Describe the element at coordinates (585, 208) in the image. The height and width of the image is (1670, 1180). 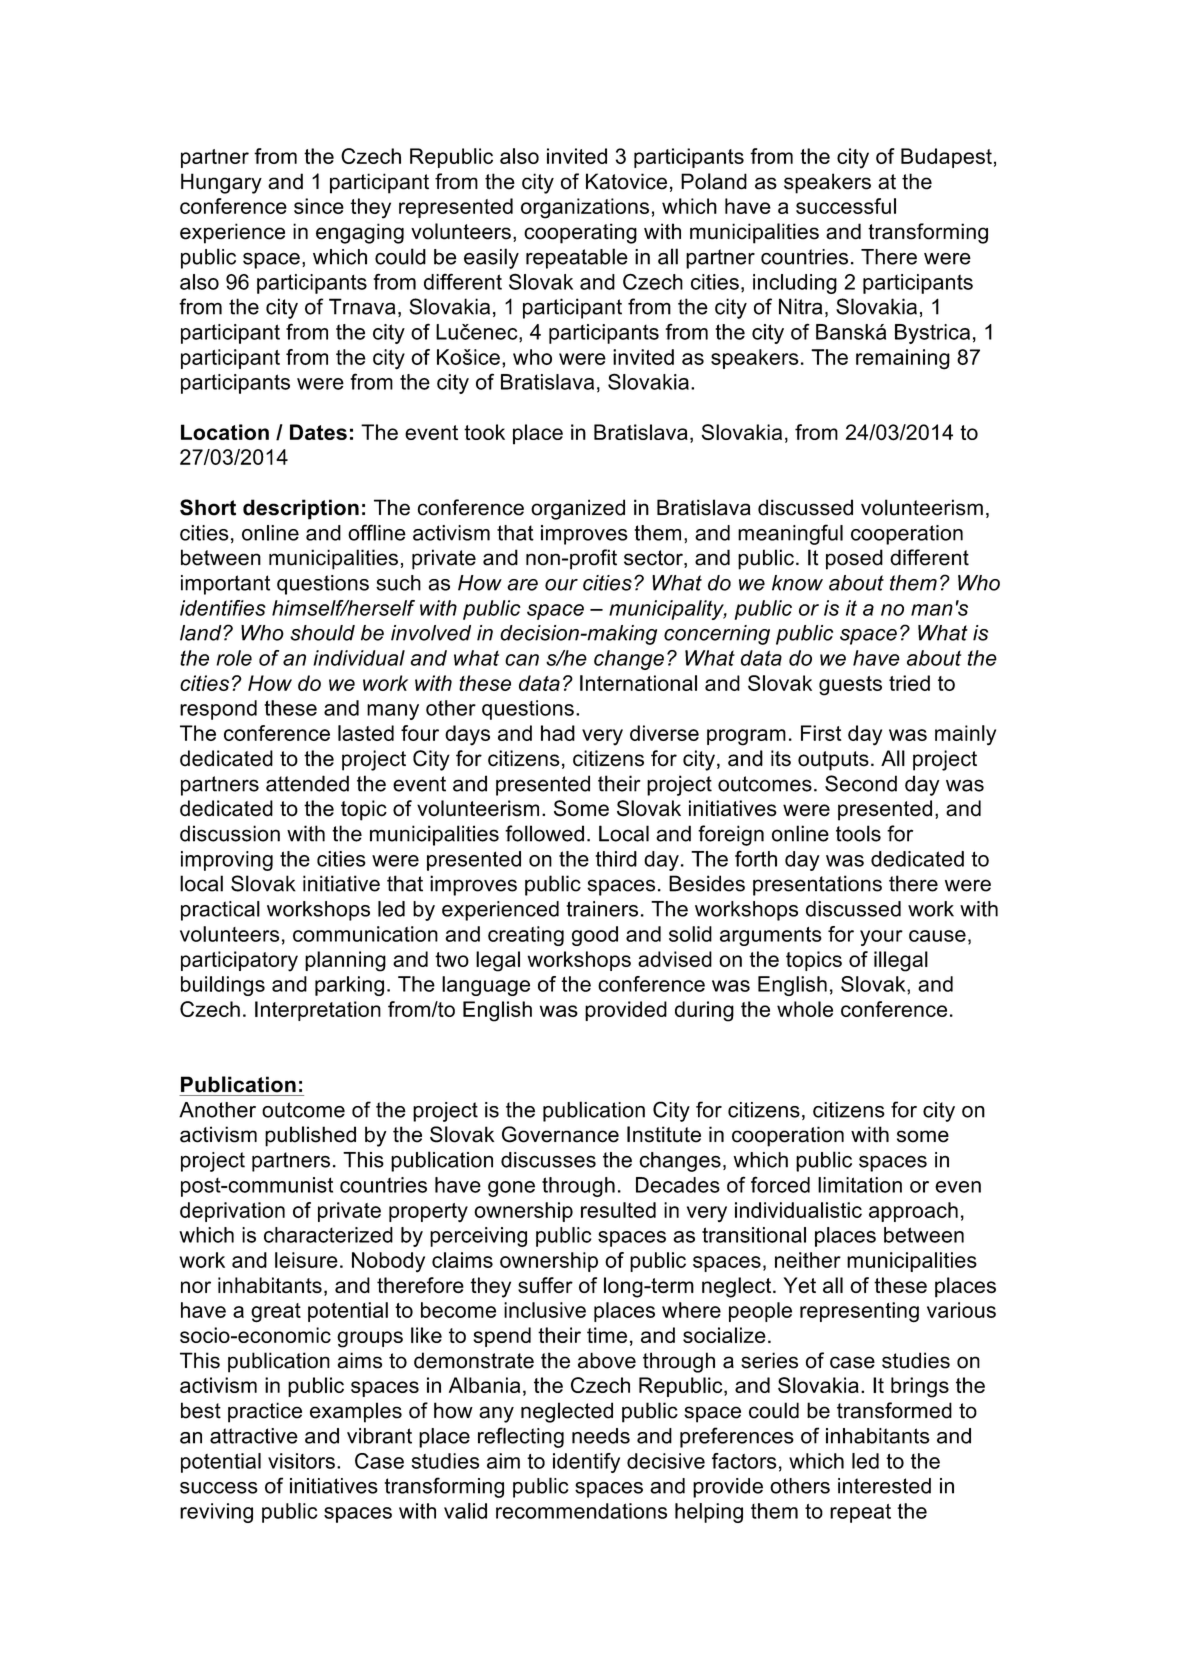
I see `organizations` at that location.
